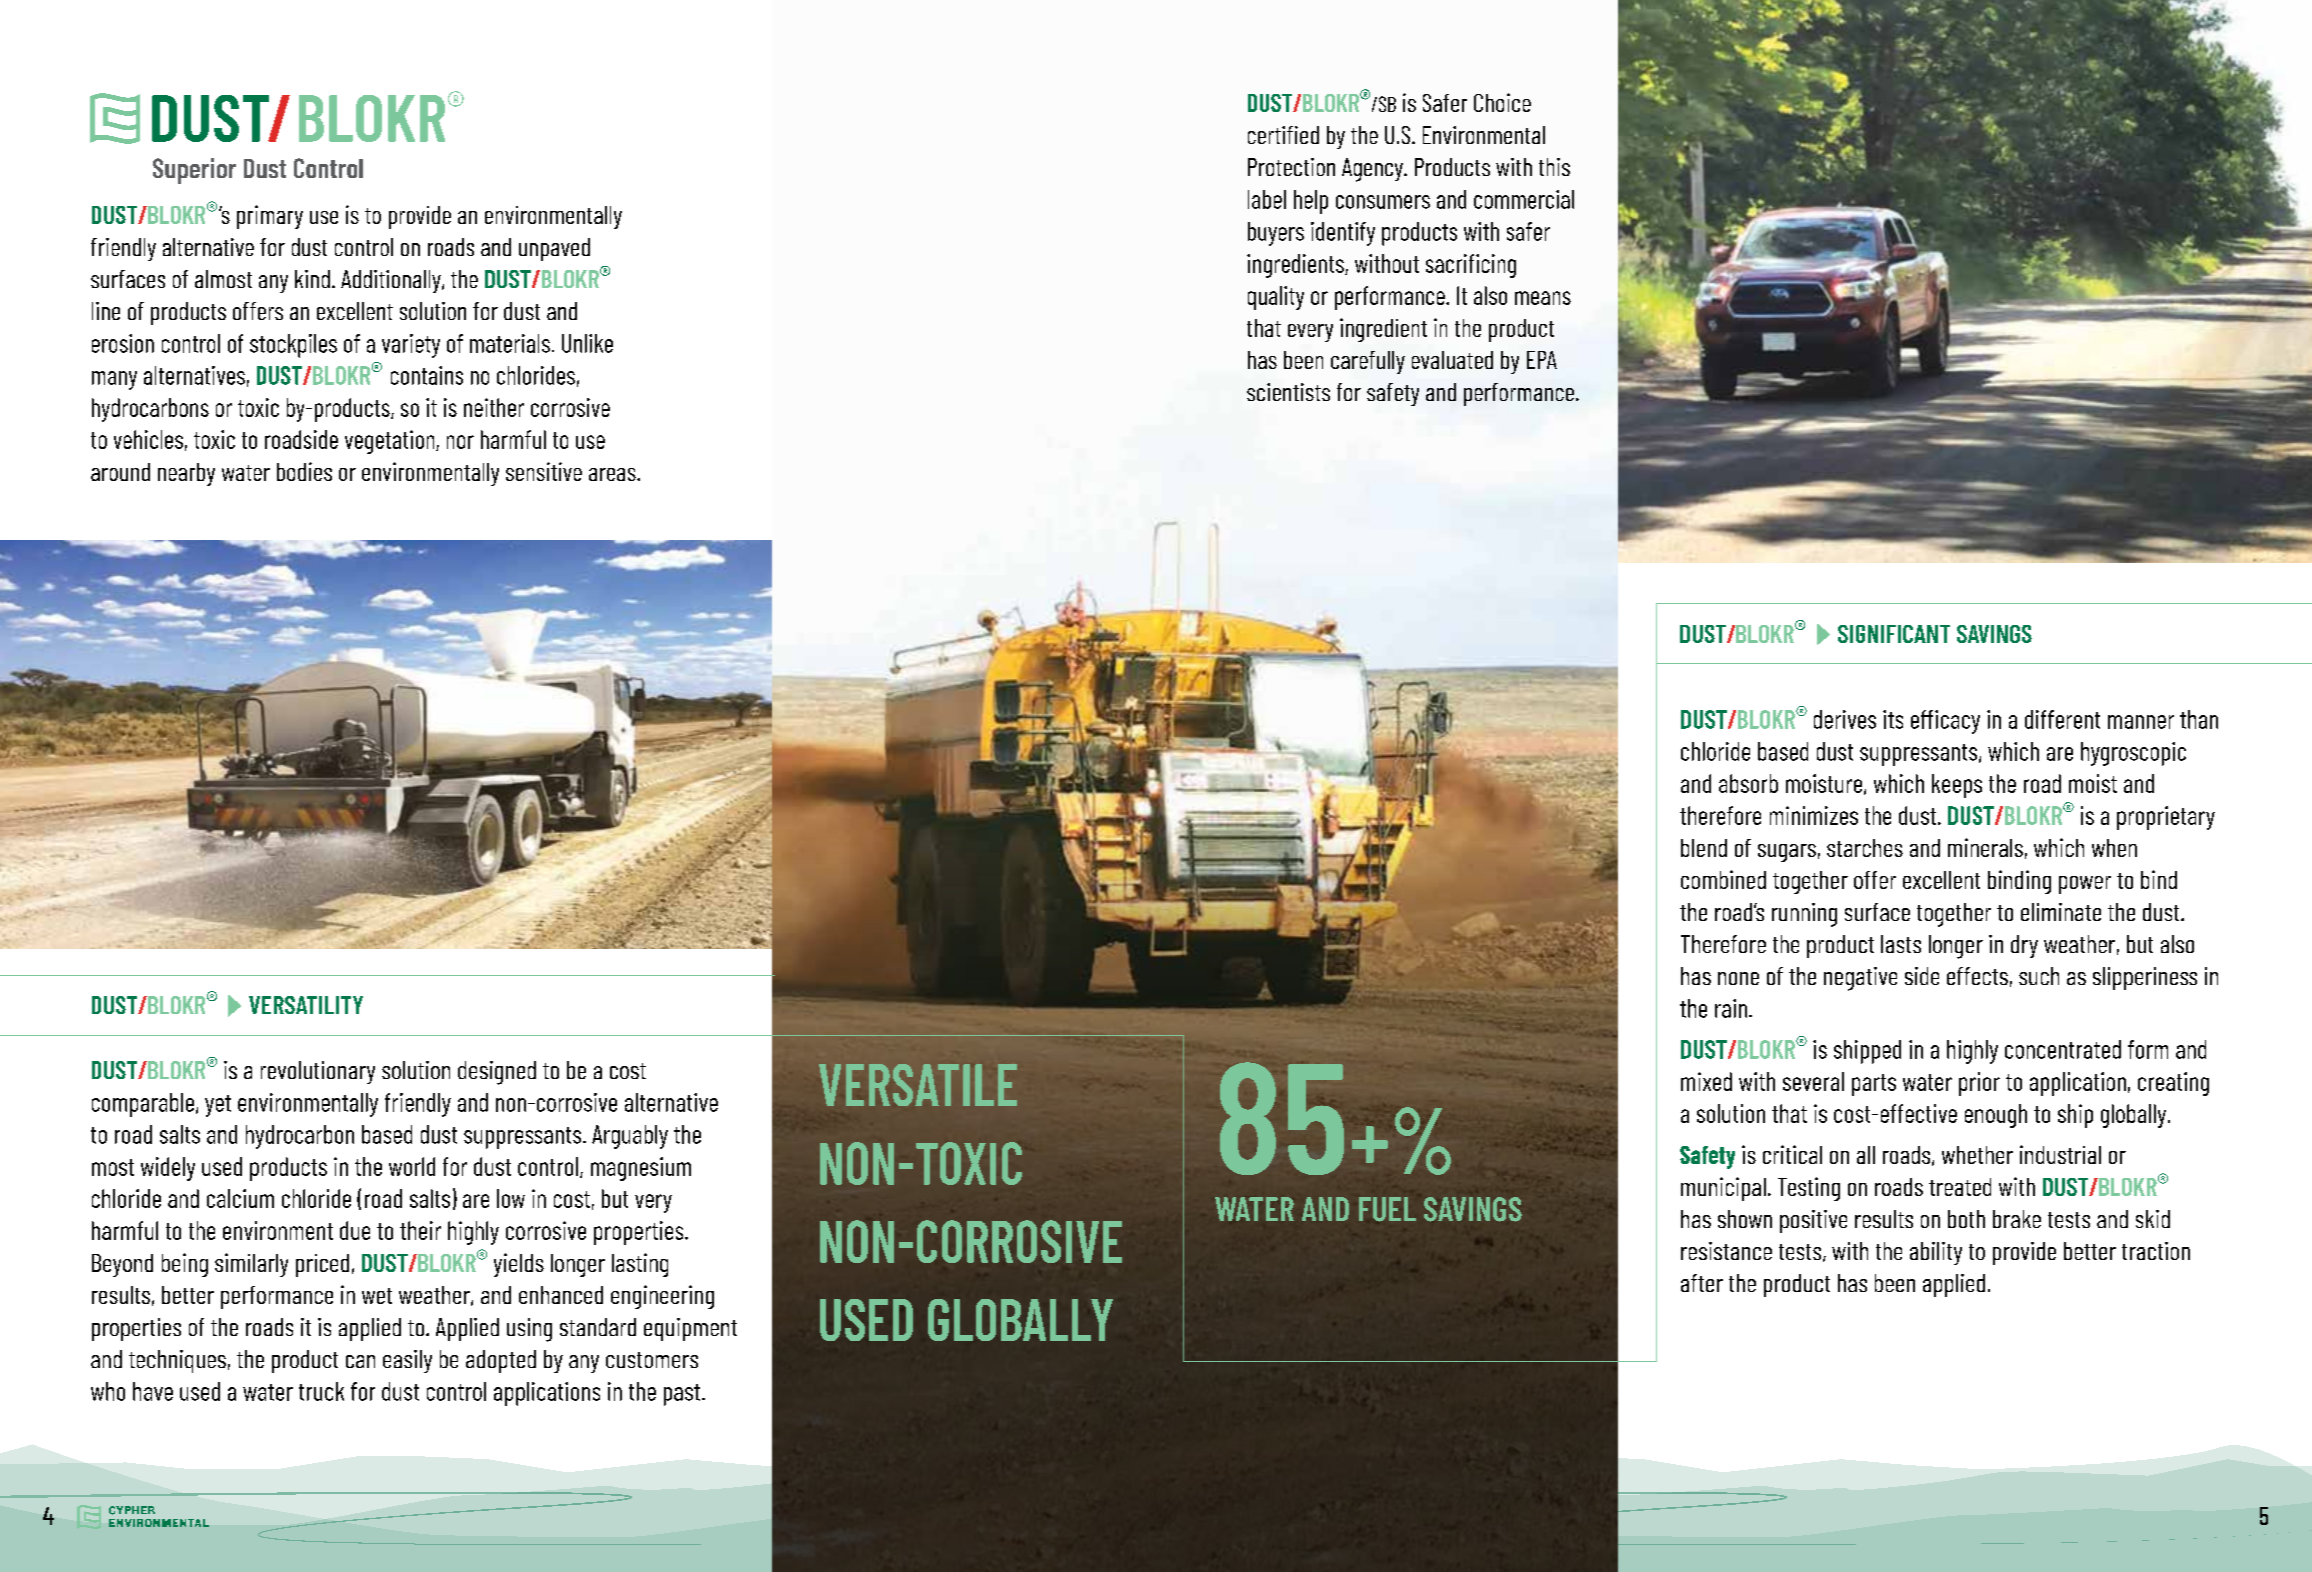 This document has width=2312, height=1572. Describe the element at coordinates (690, 1329) in the document. I see `equipment` at that location.
